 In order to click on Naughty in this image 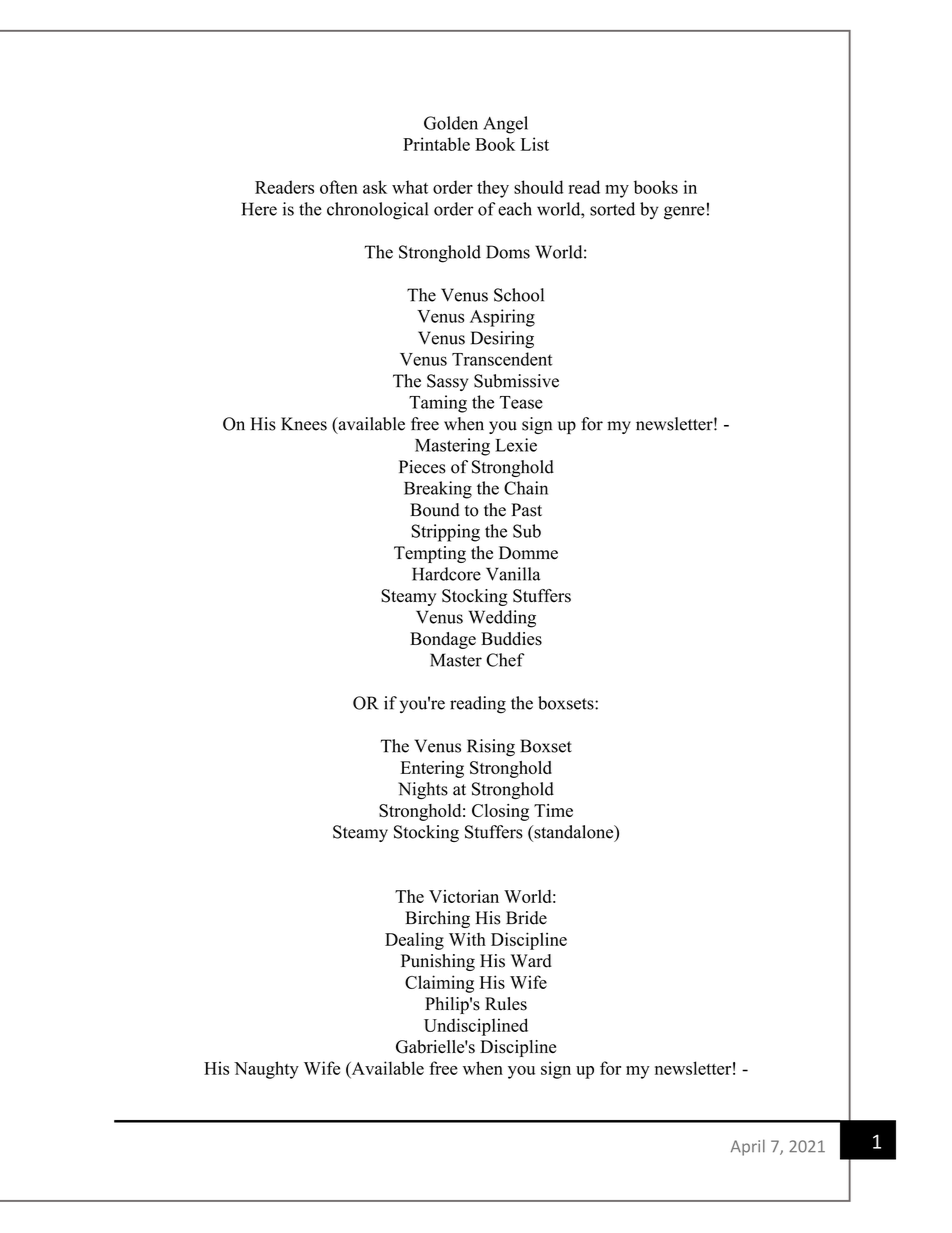, I will do `click(266, 1070)`.
